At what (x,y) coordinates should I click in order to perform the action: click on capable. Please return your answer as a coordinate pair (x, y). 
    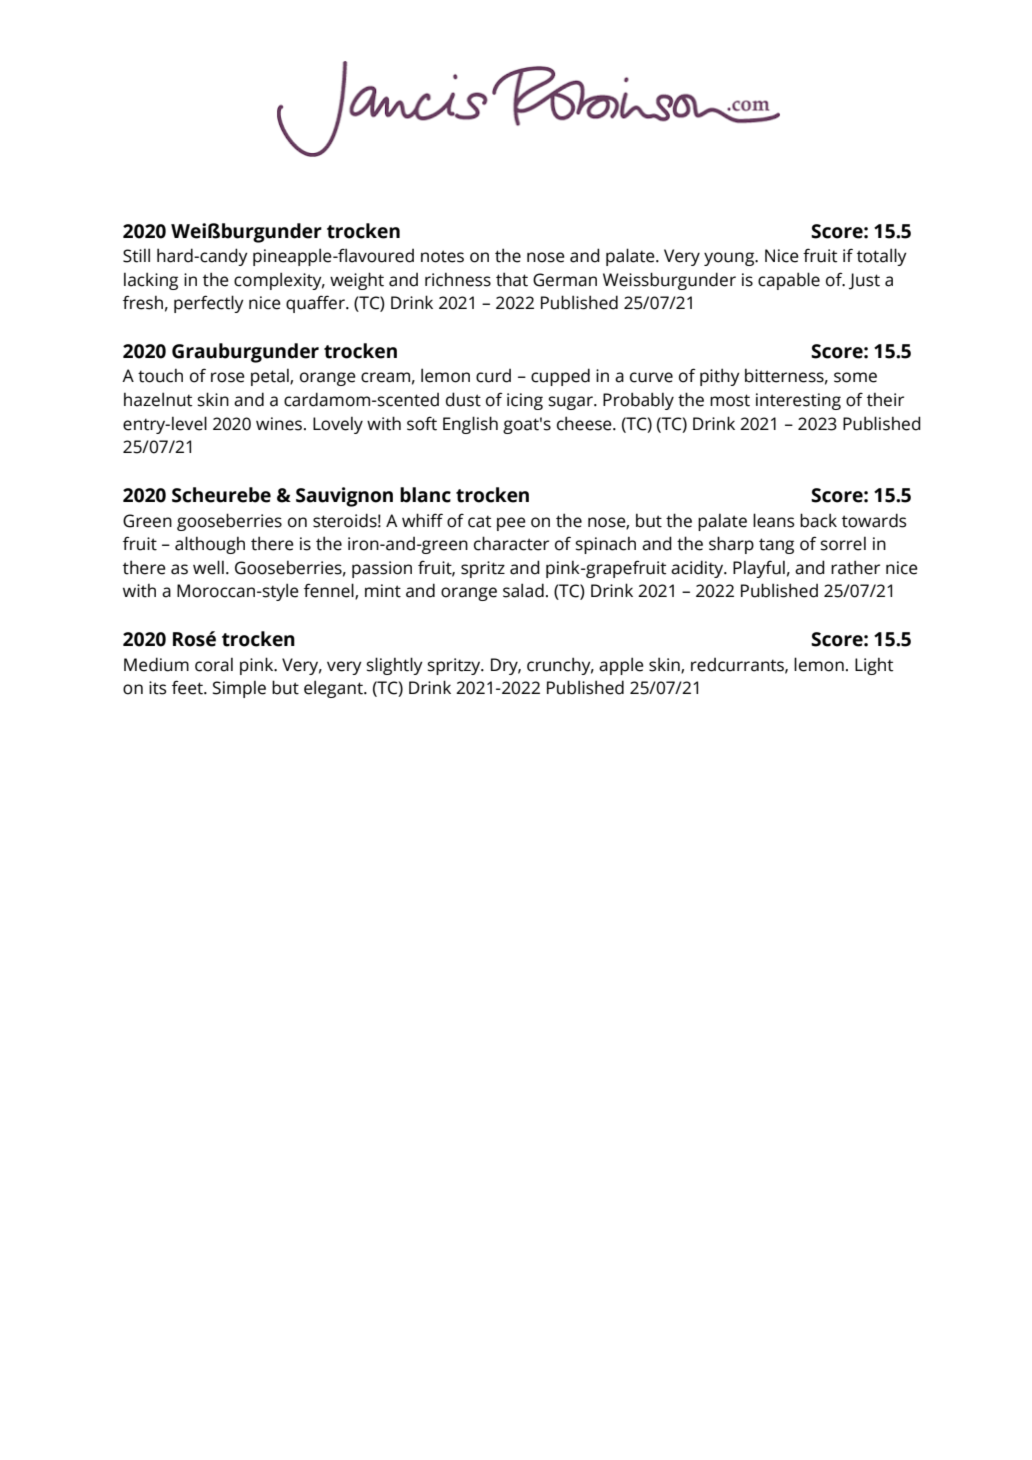
    Looking at the image, I should click on (789, 281).
